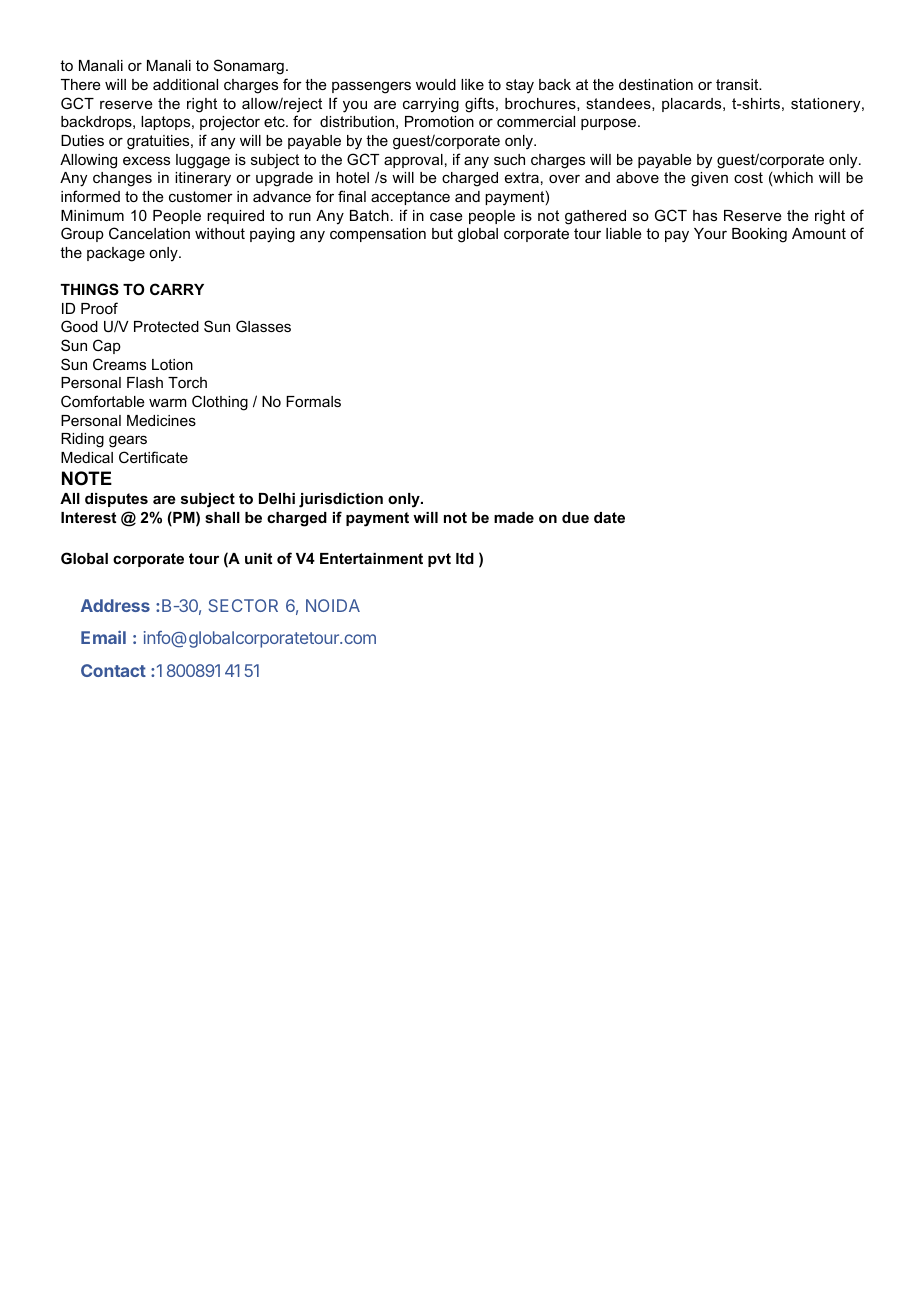  Describe the element at coordinates (333, 605) in the screenshot. I see `NOIDA` at that location.
